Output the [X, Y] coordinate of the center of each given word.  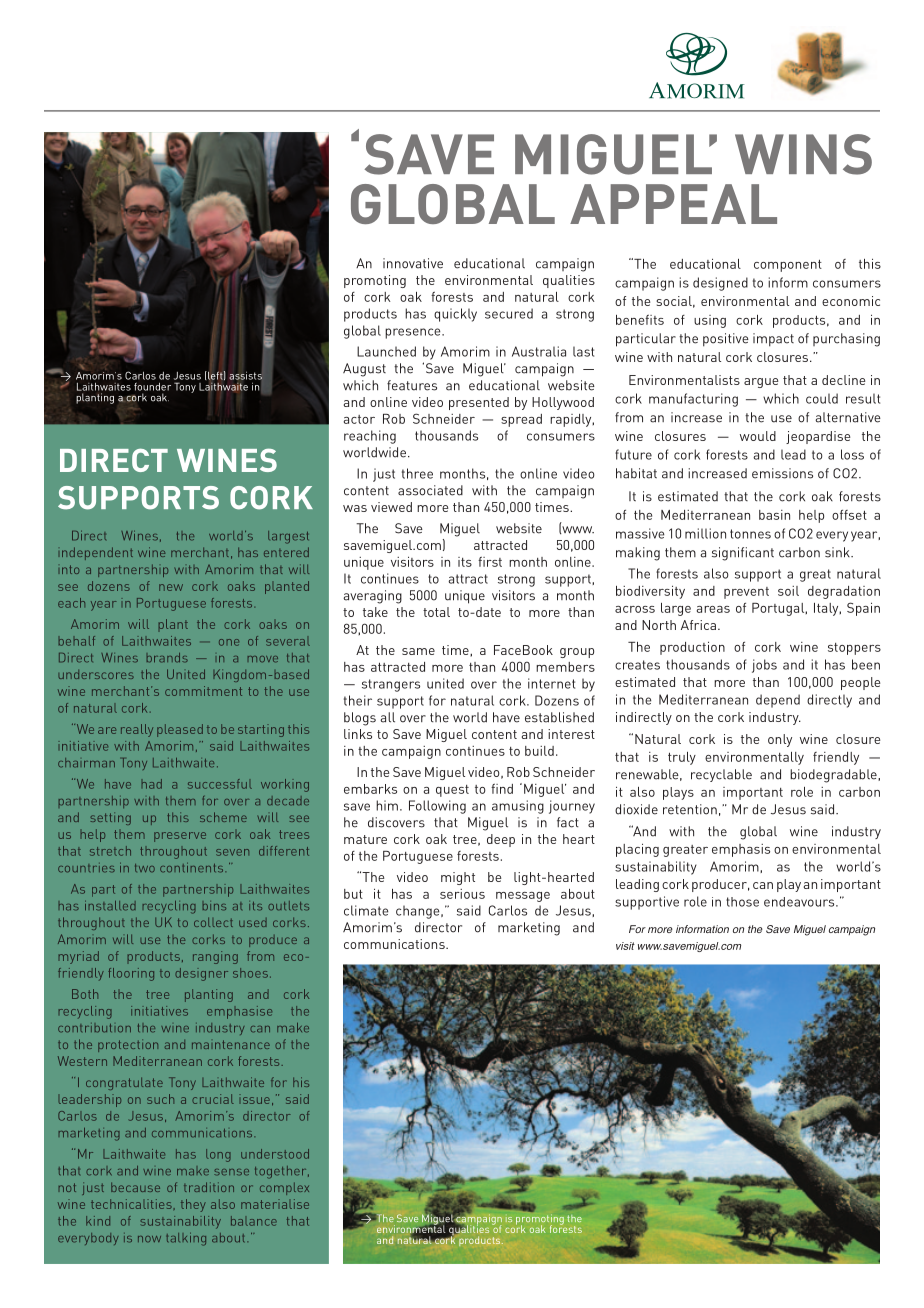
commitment [203, 691]
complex [284, 1188]
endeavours [800, 902]
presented [479, 403]
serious [462, 894]
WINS [803, 154]
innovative [413, 263]
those [742, 902]
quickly [455, 315]
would [758, 436]
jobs [764, 666]
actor [359, 419]
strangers [391, 685]
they [193, 1205]
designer [201, 974]
